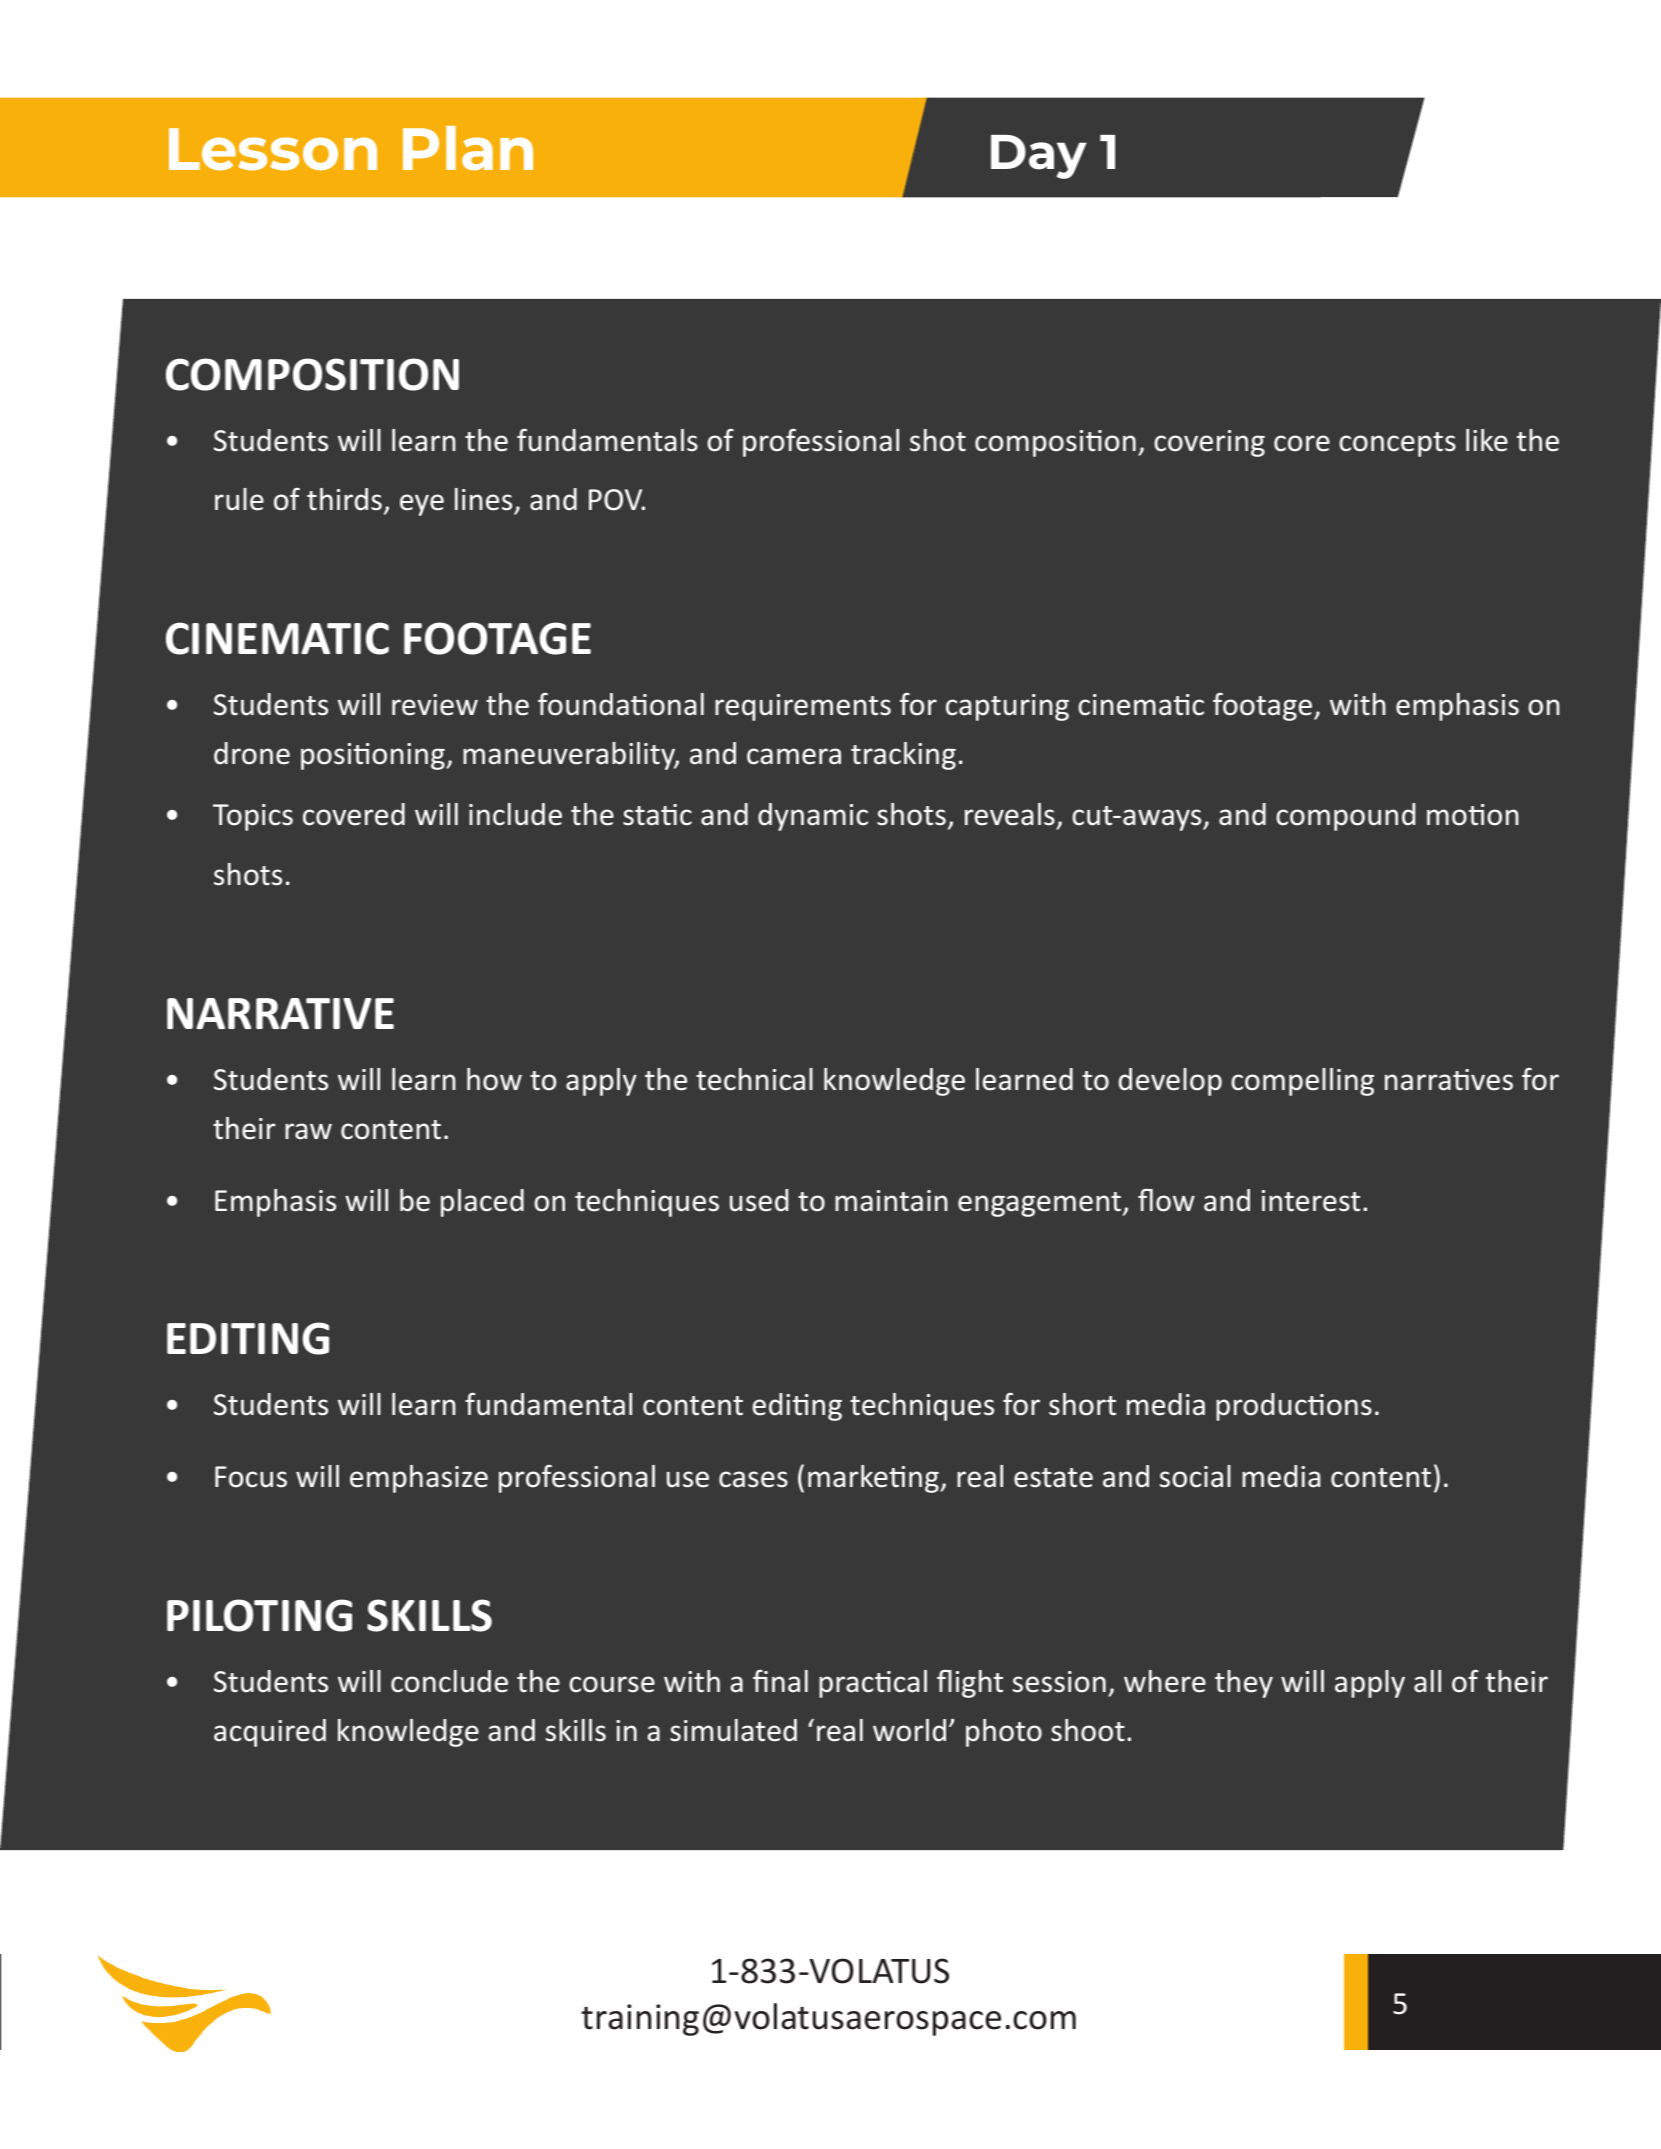 This document has width=1661, height=2149. What do you see at coordinates (449, 1681) in the document?
I see `conclude` at bounding box center [449, 1681].
